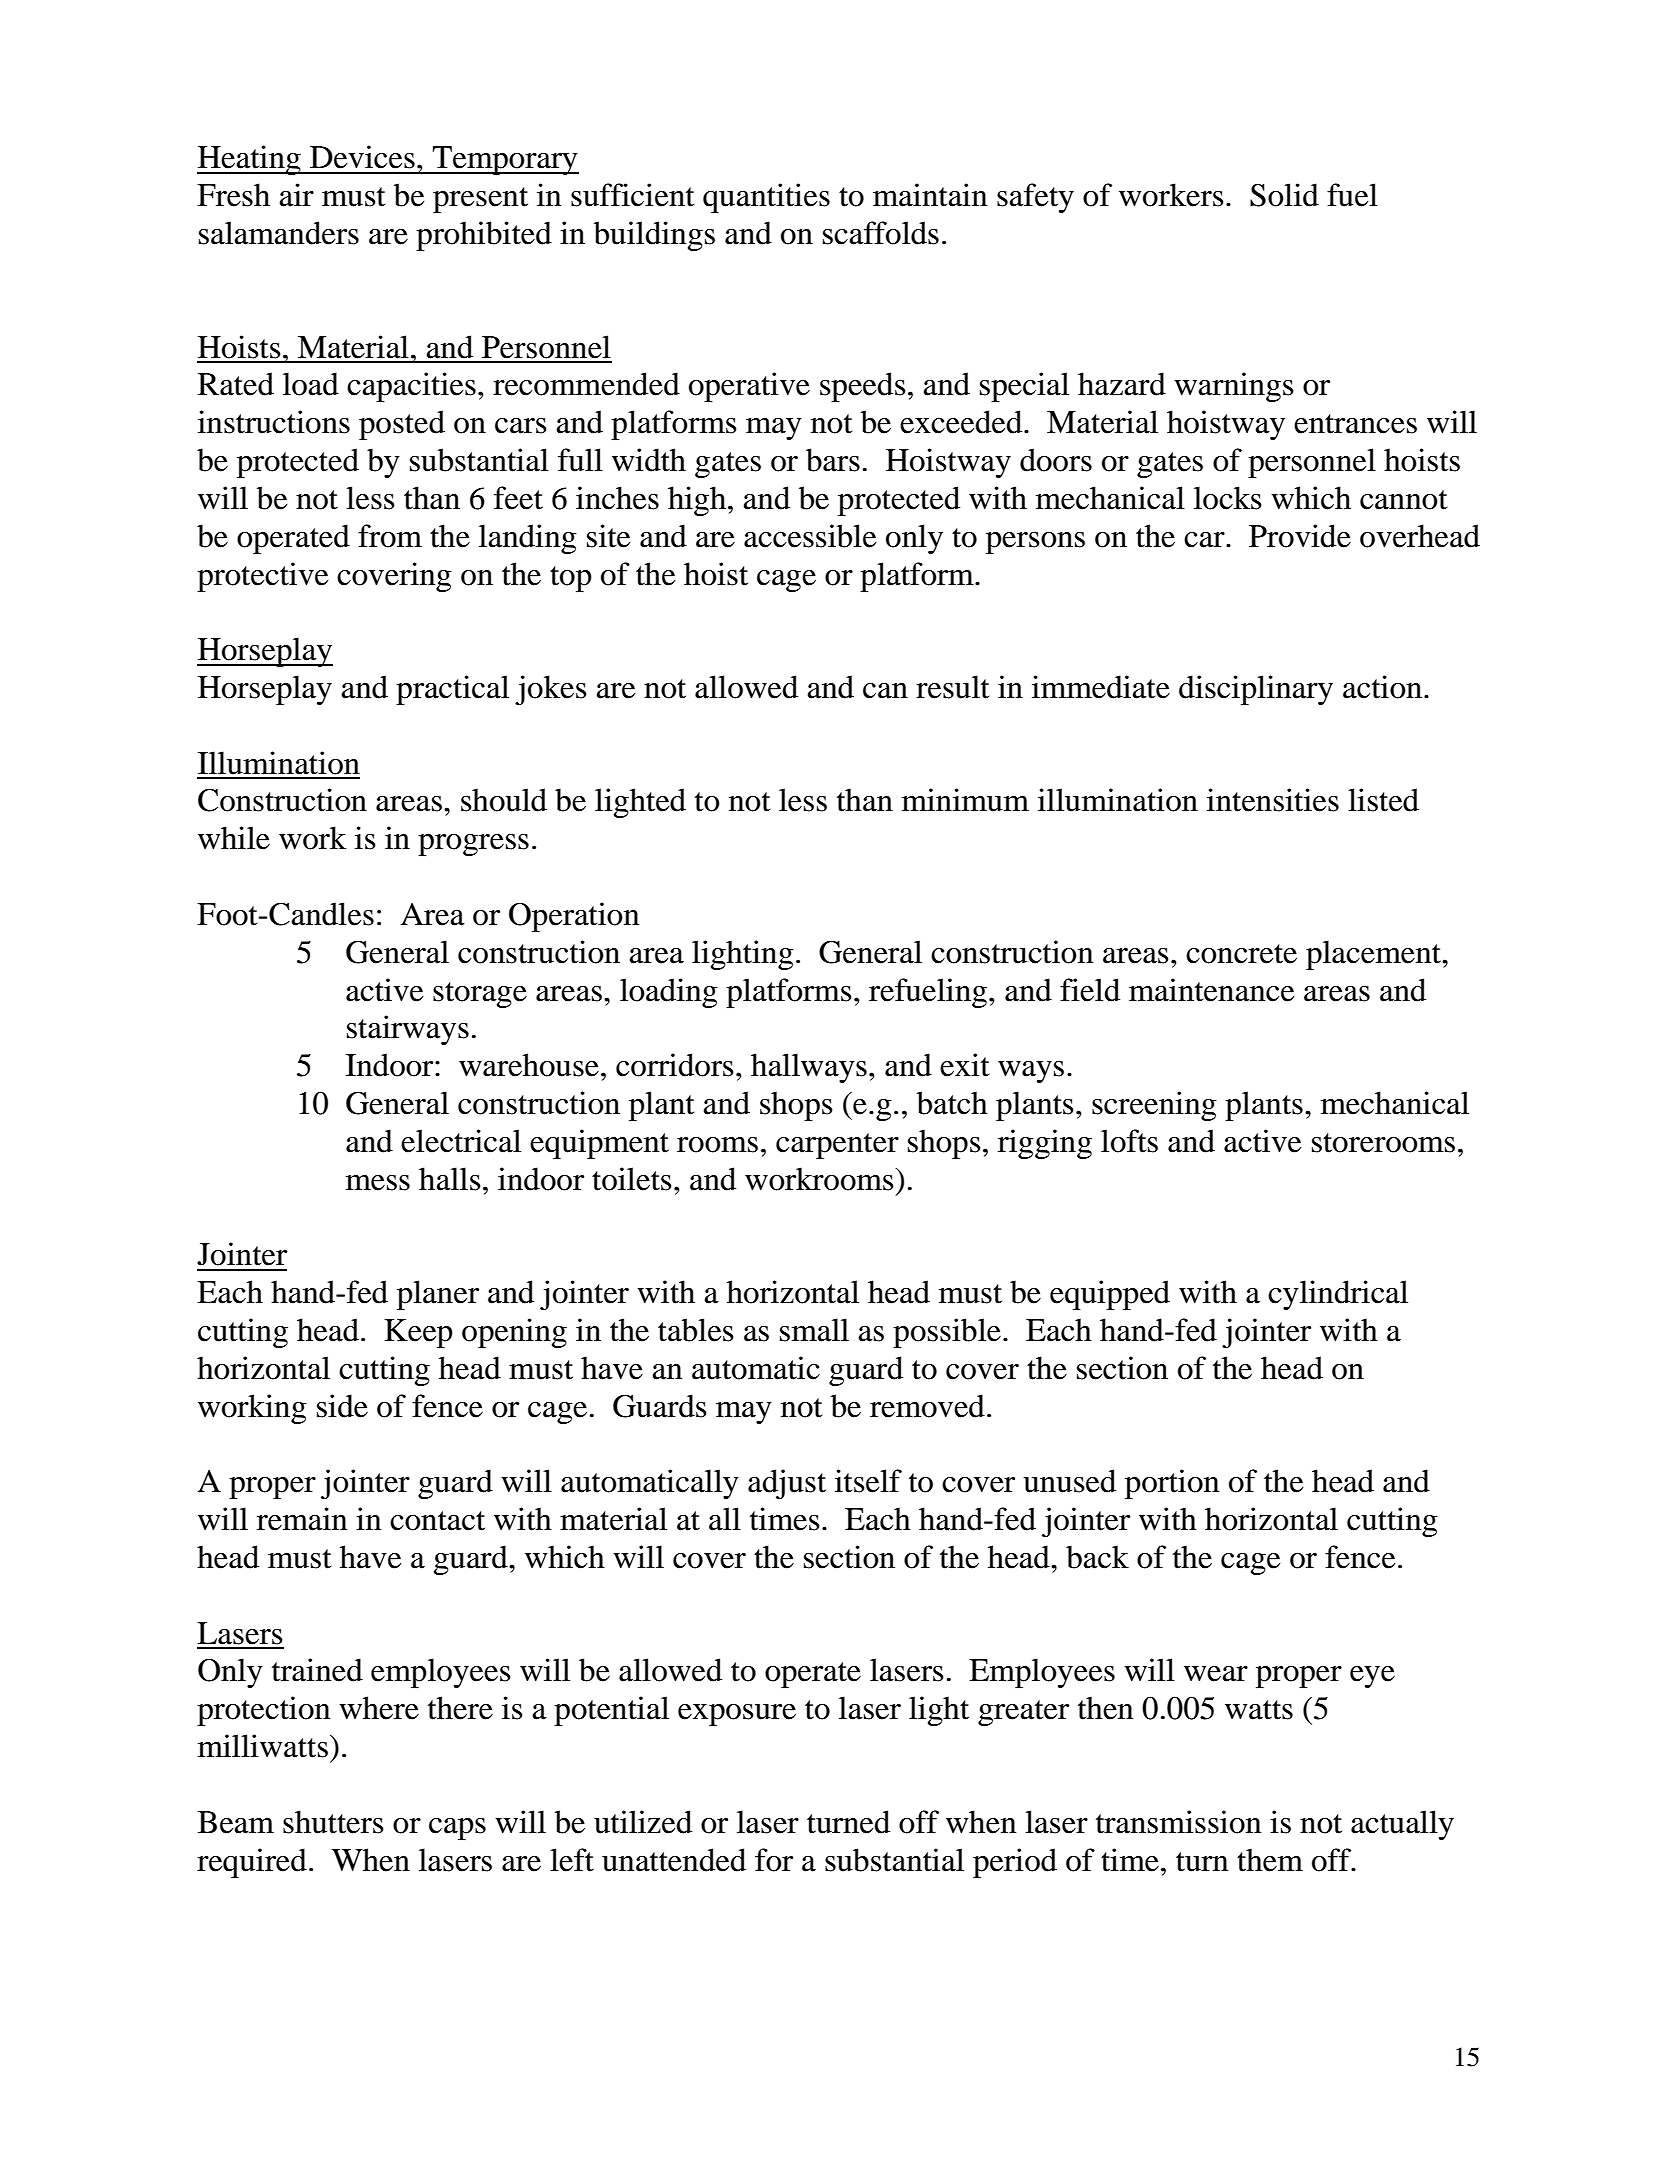 The width and height of the screenshot is (1678, 2171). Describe the element at coordinates (737, 1715) in the screenshot. I see `exposure` at that location.
